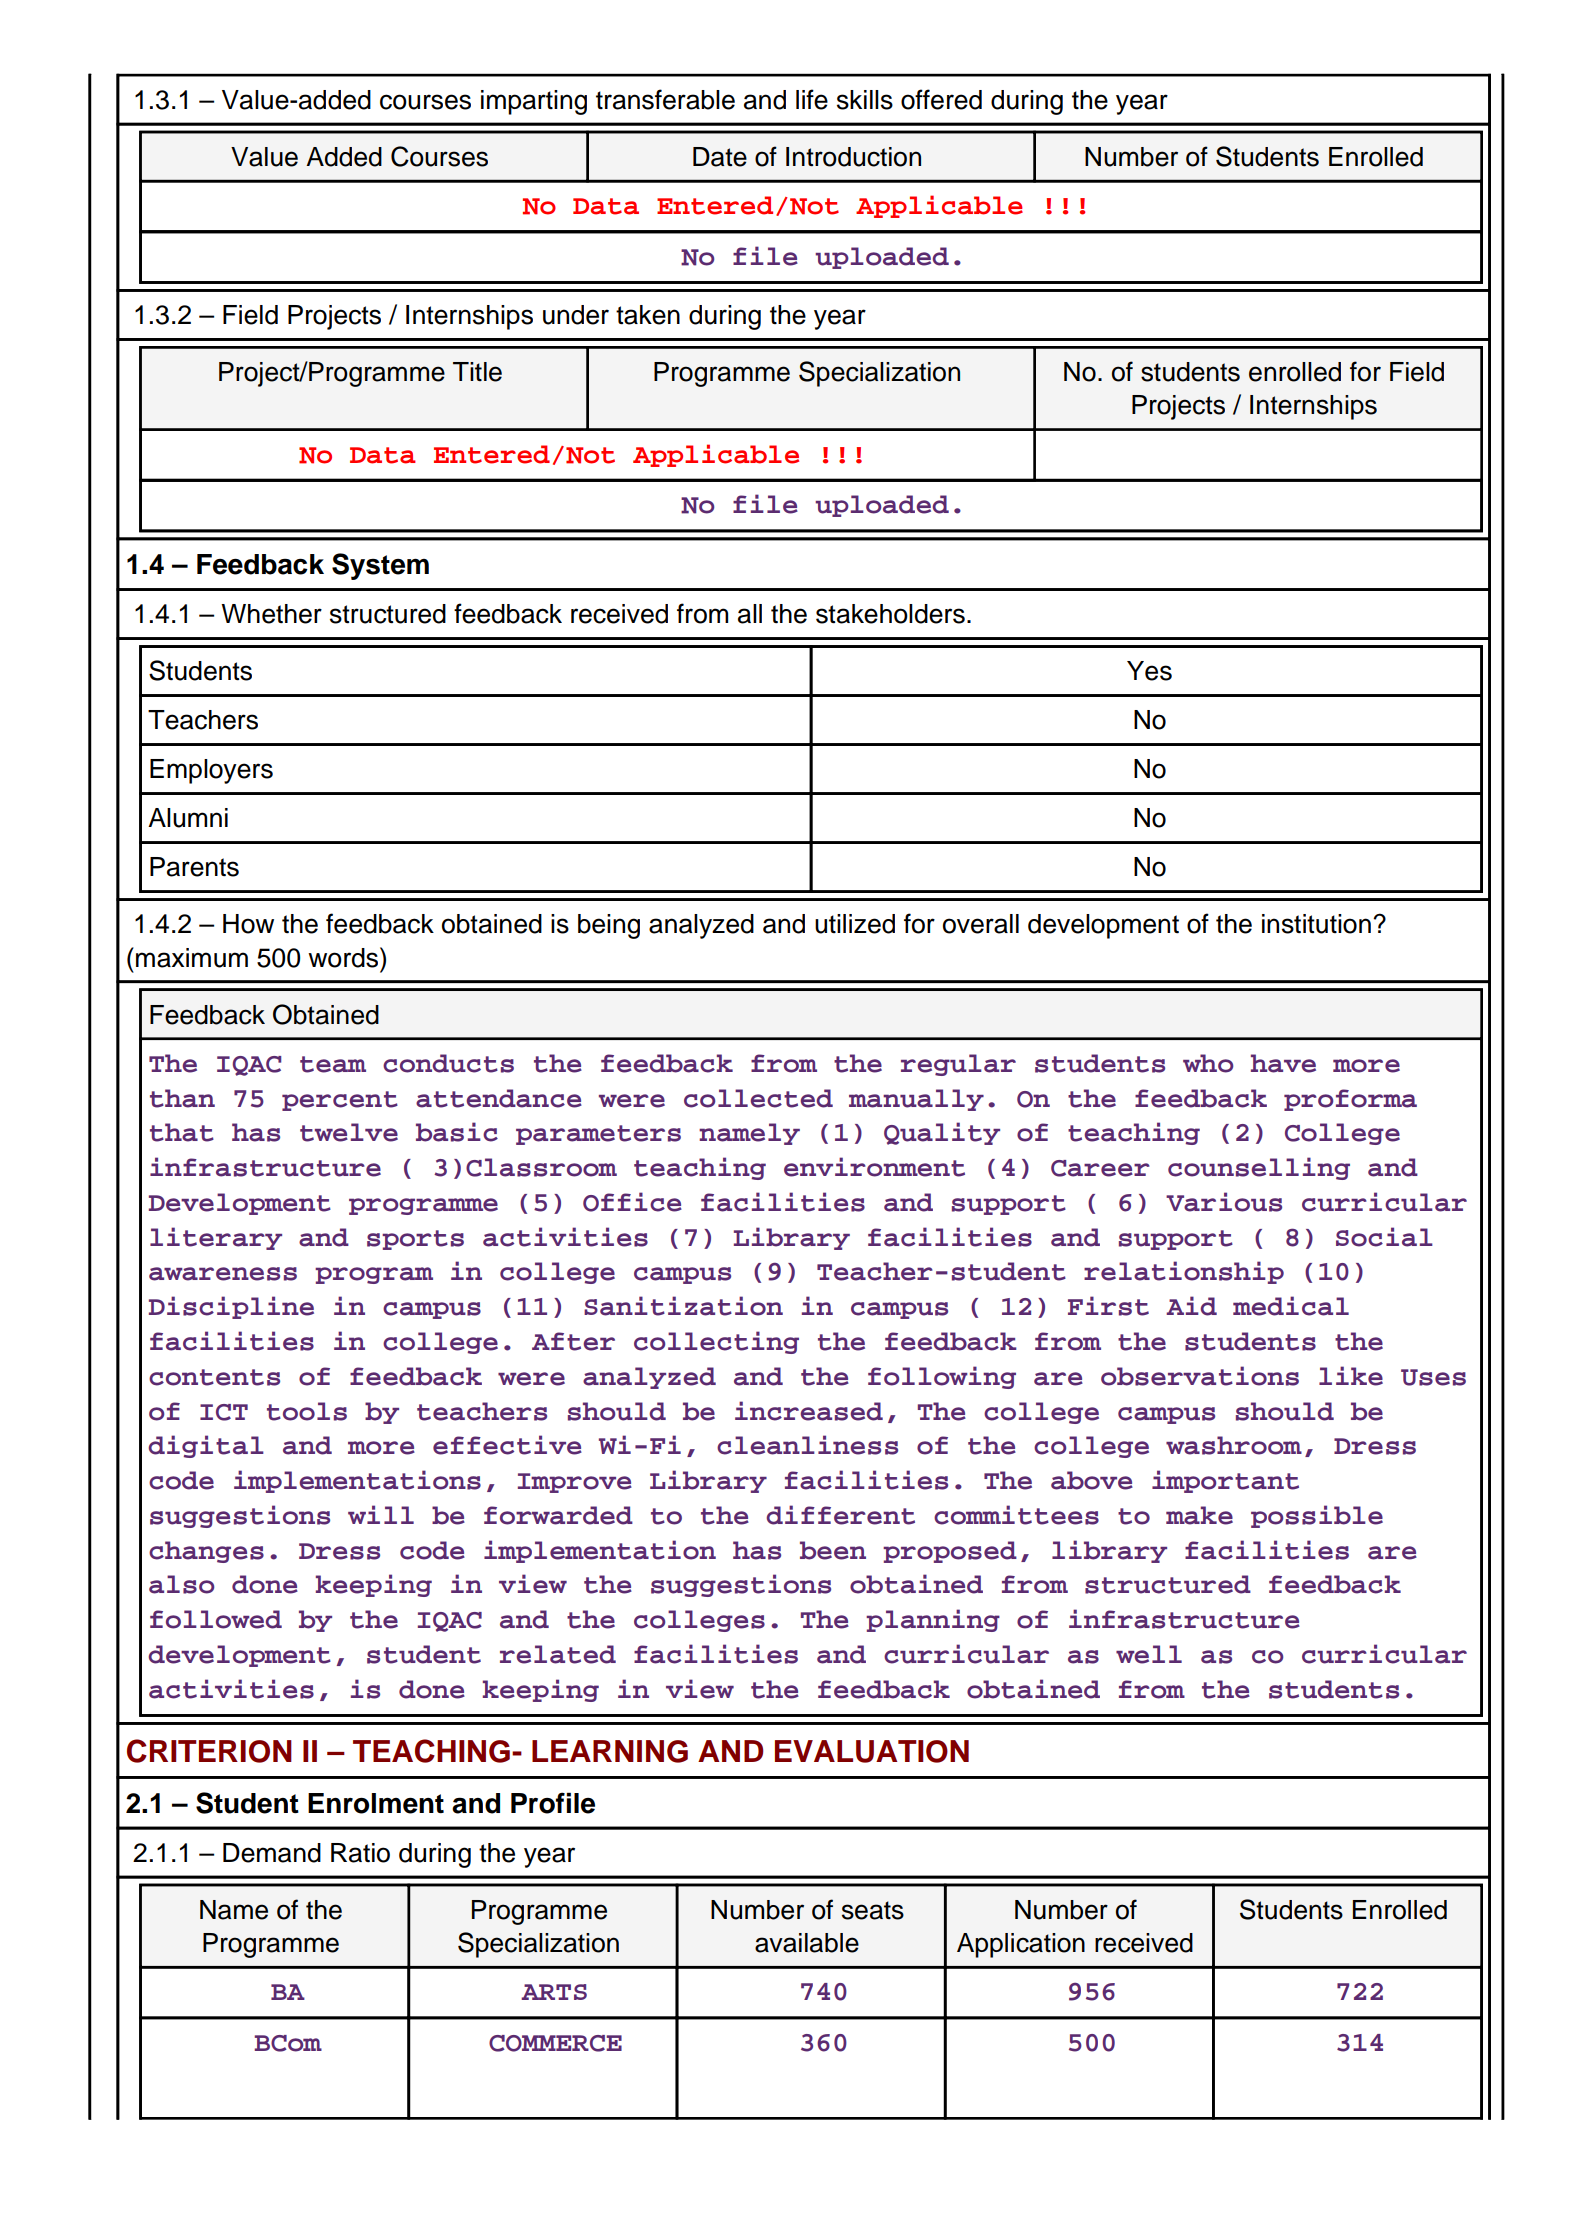 Image resolution: width=1578 pixels, height=2231 pixels. Describe the element at coordinates (941, 99) in the image. I see `offered` at that location.
